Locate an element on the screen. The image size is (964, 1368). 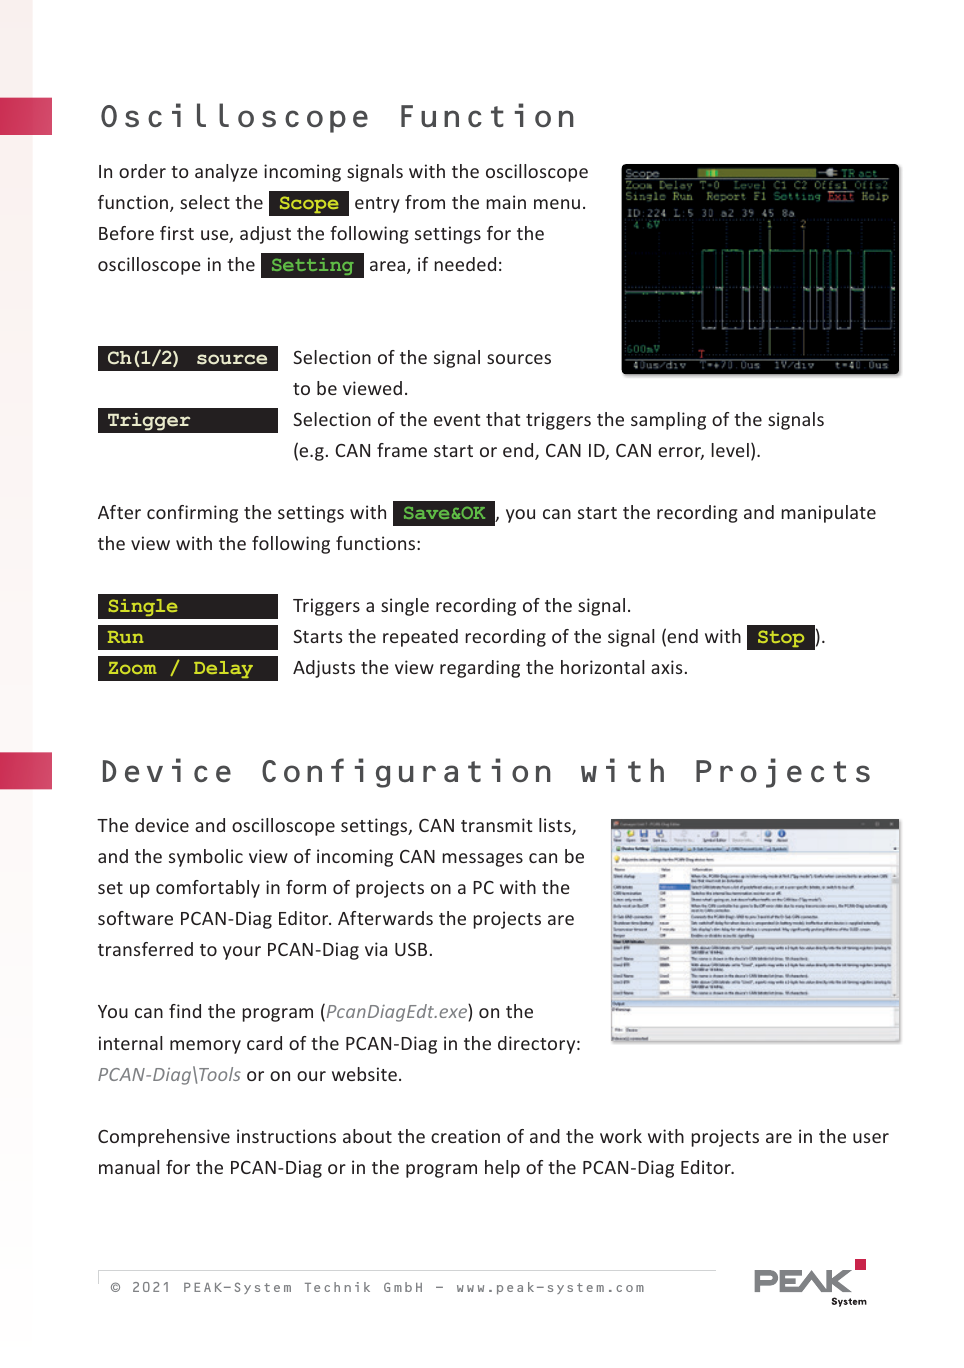
main is located at coordinates (506, 202).
